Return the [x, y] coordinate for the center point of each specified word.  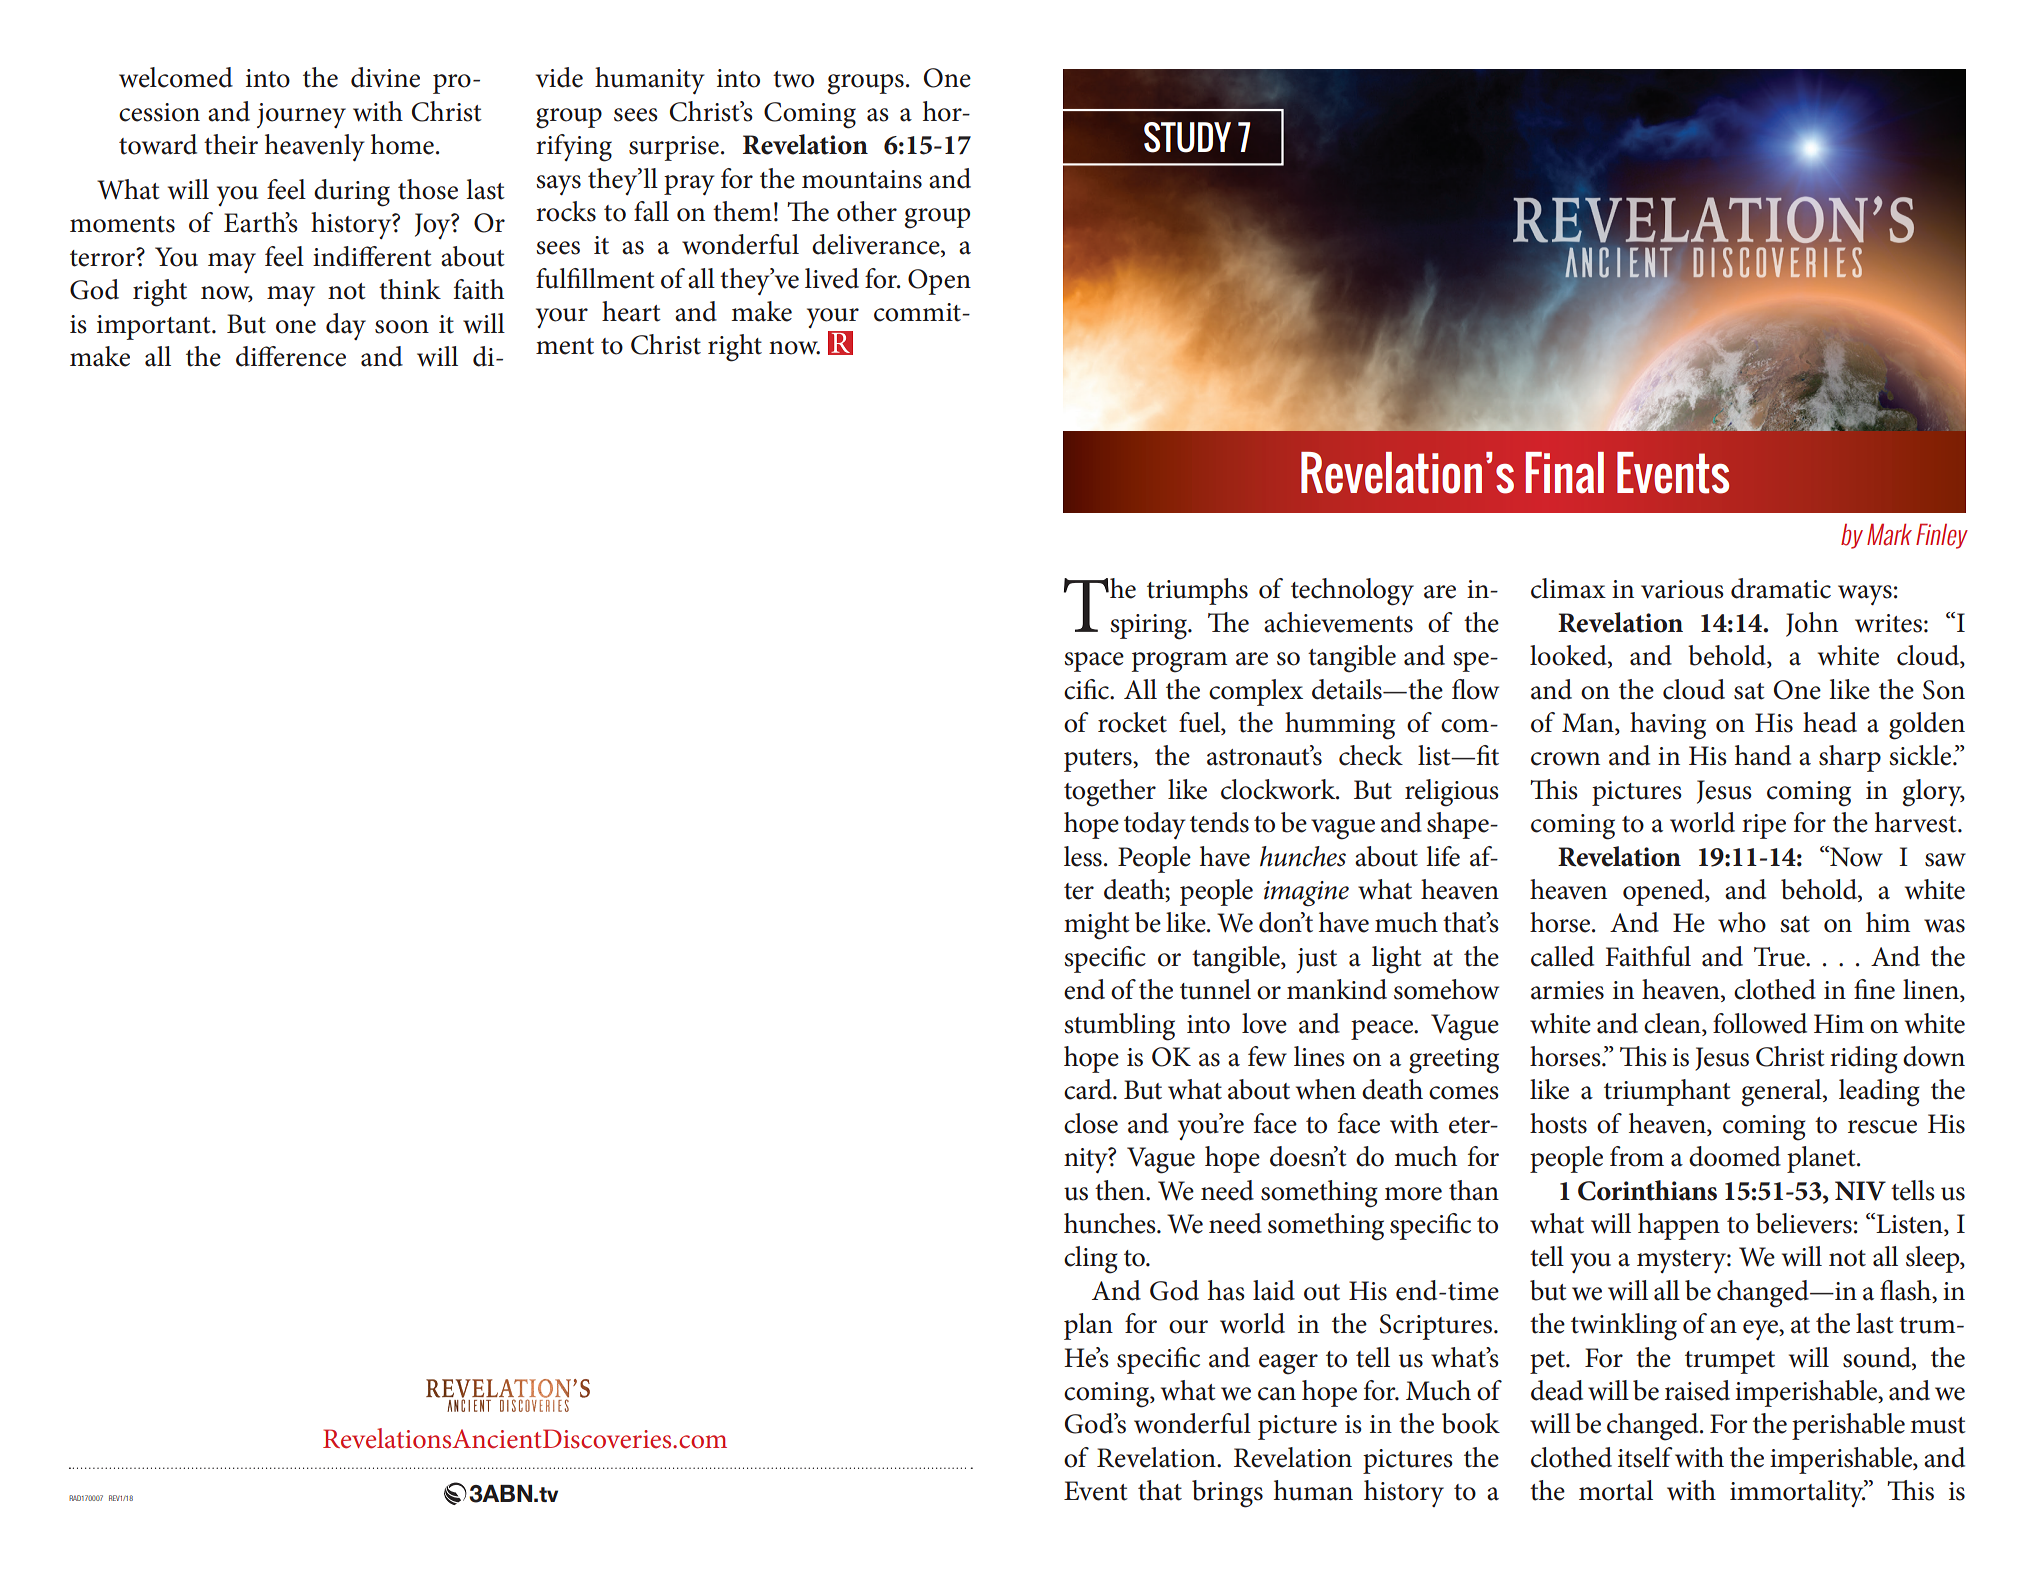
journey [301, 115]
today [1155, 825]
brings [1227, 1494]
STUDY [1187, 137]
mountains [862, 179]
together [1110, 793]
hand [1763, 755]
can [1277, 1394]
